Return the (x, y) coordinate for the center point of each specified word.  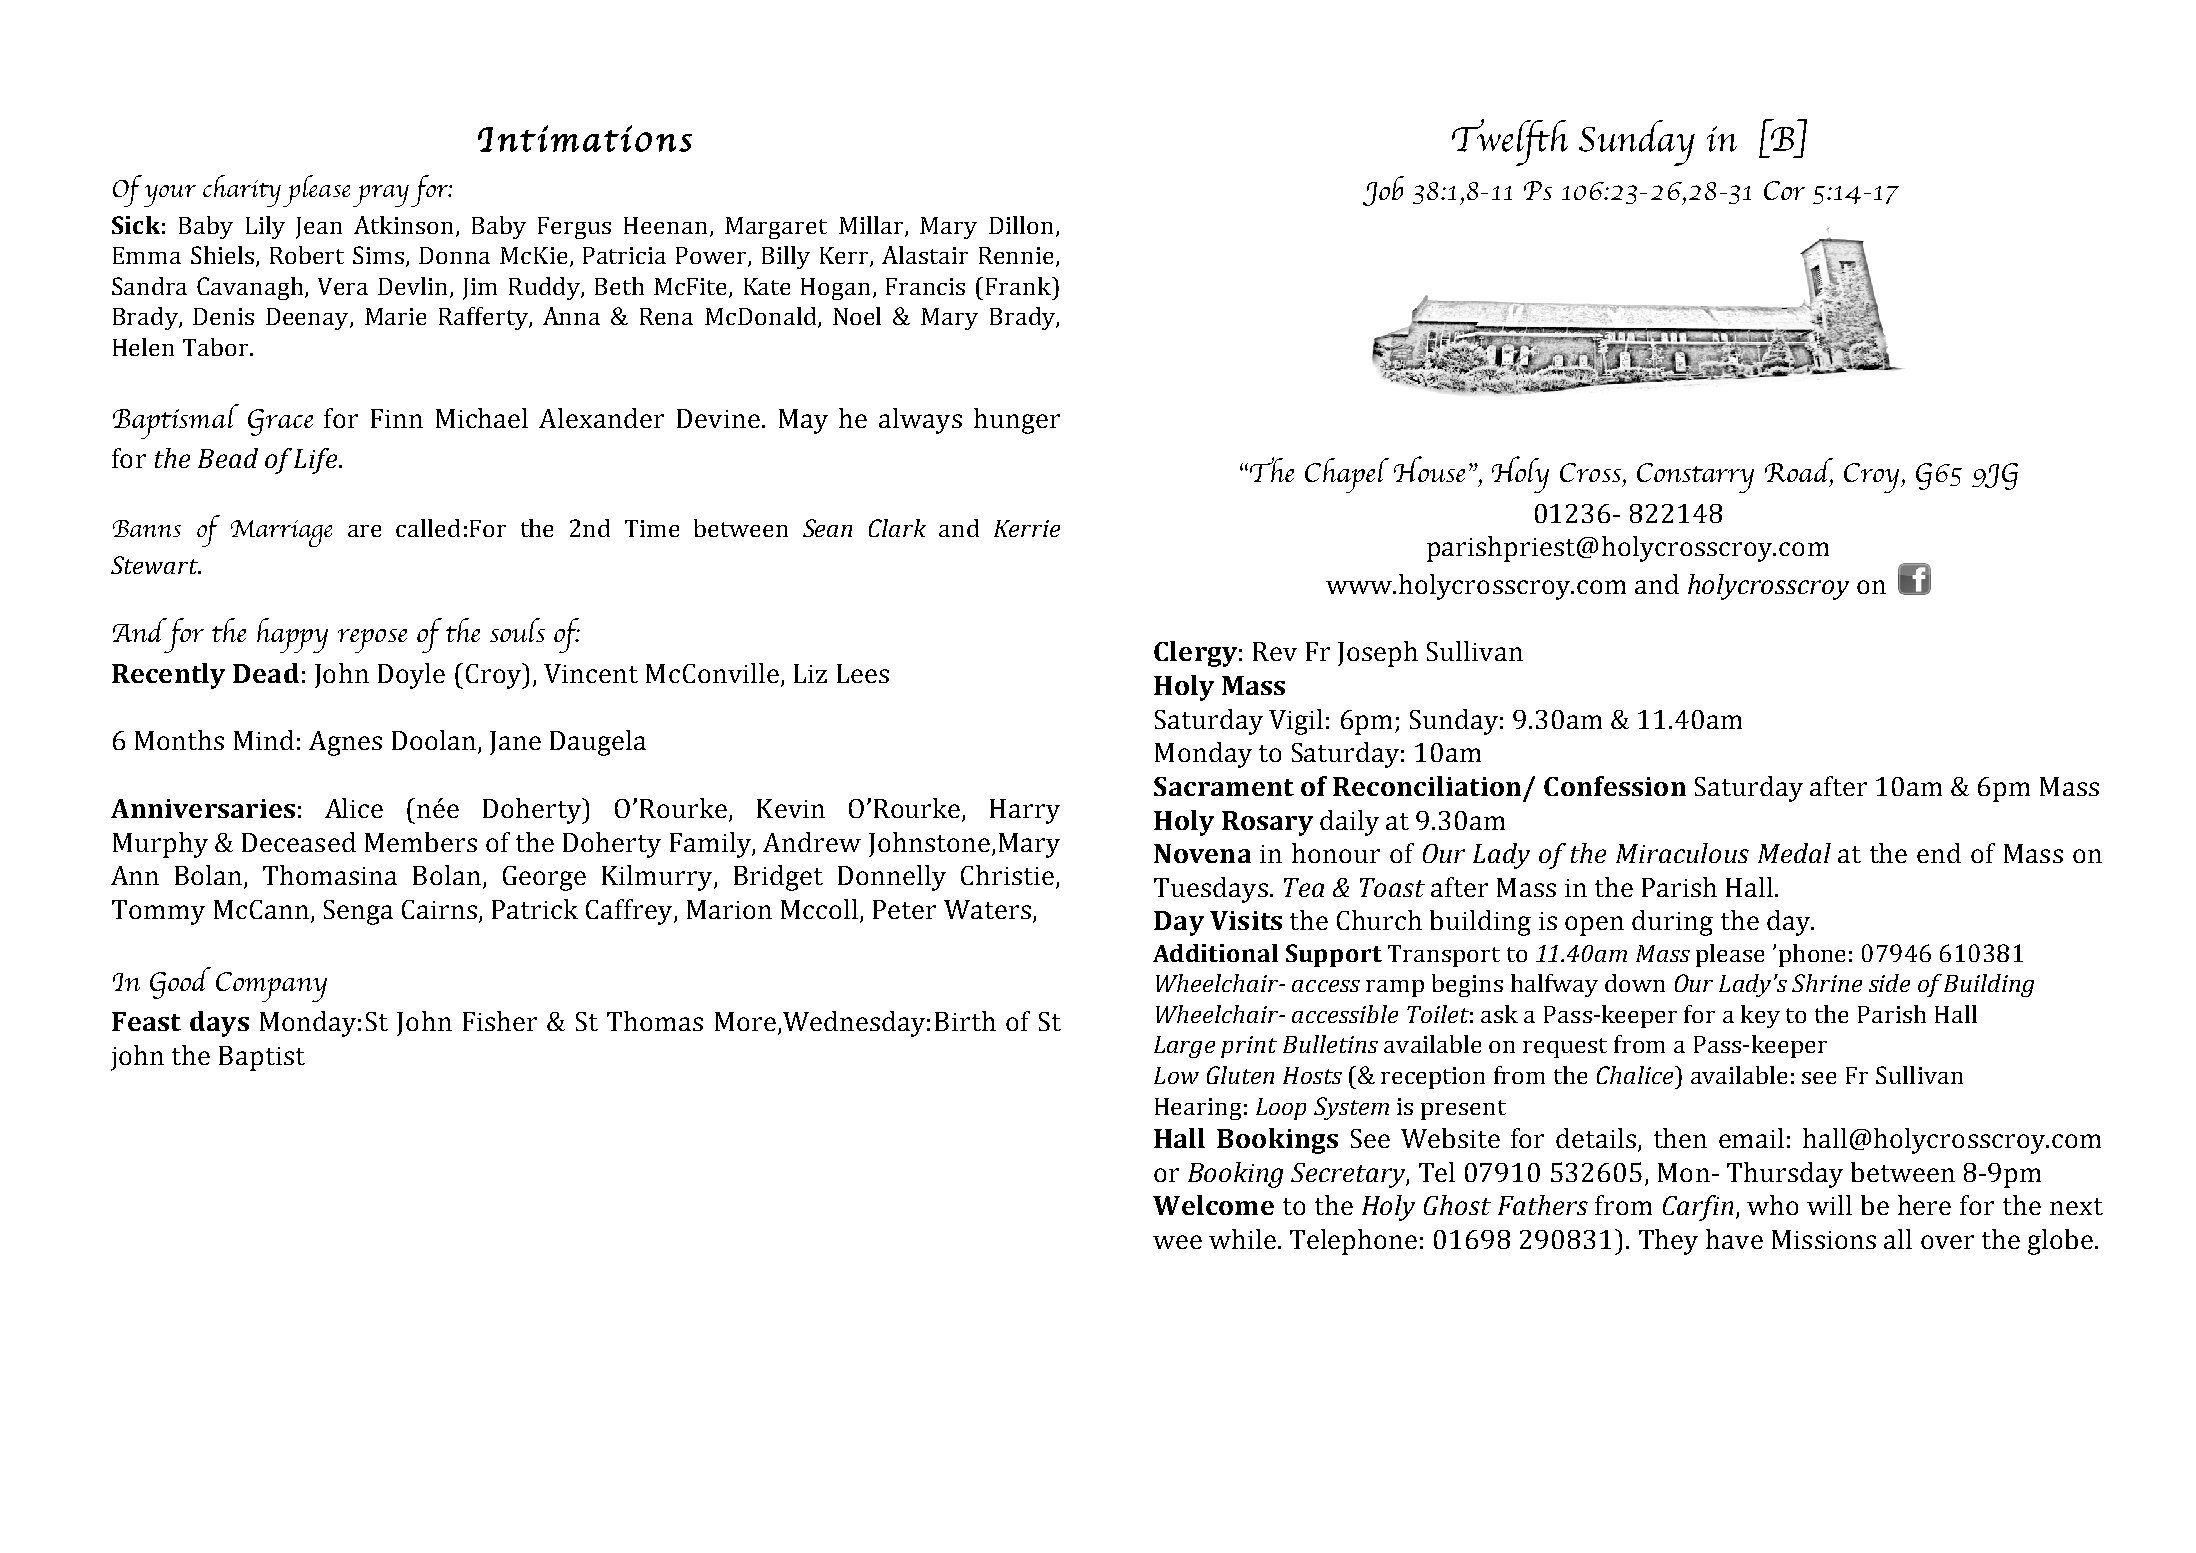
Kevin (791, 808)
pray (381, 196)
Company (271, 987)
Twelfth (1510, 142)
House (1429, 469)
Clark (897, 528)
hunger (1017, 421)
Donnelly (892, 878)
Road (1799, 471)
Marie (395, 316)
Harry (1025, 811)
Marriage (281, 533)
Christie (1007, 875)
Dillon (1021, 225)
